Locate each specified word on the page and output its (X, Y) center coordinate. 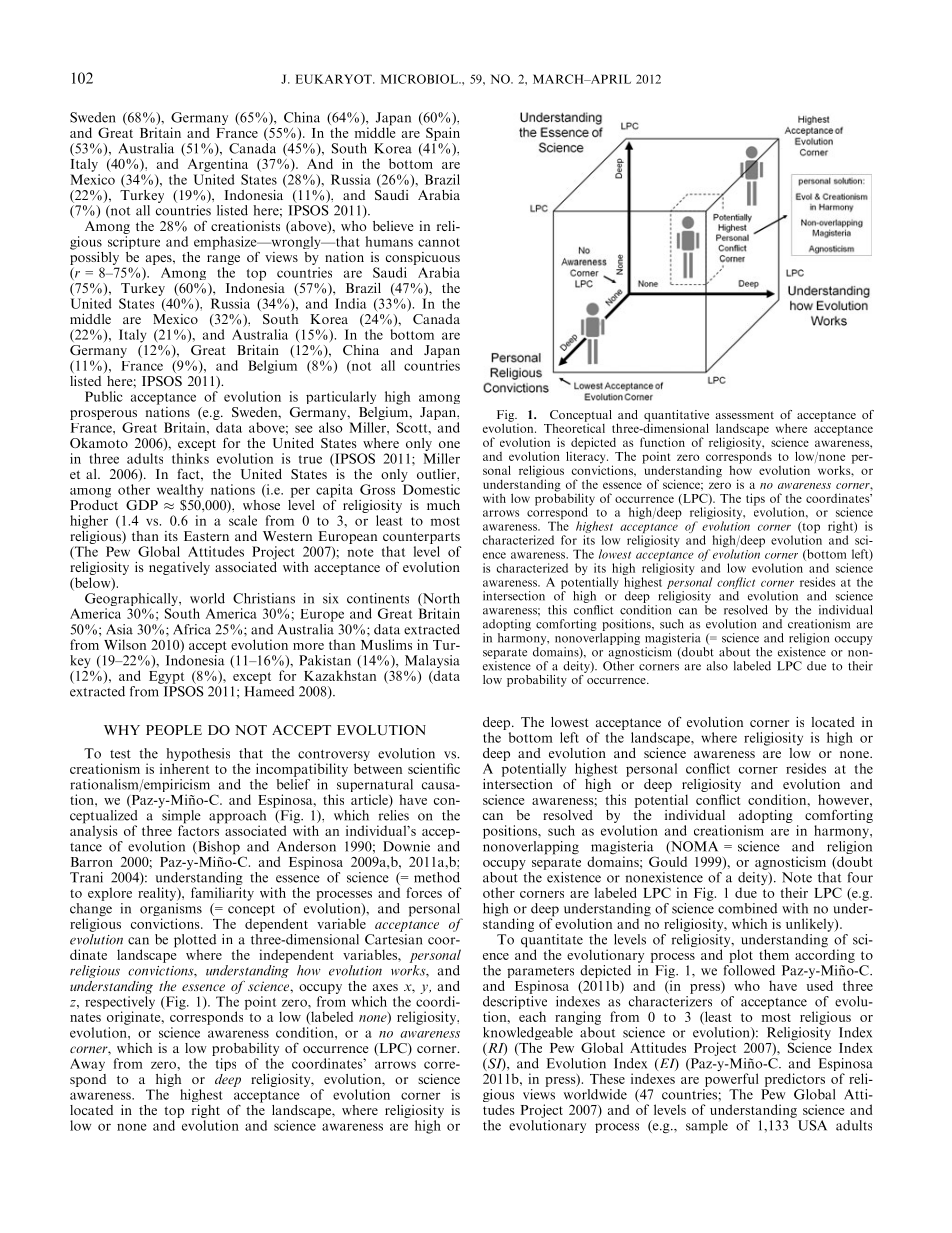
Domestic (431, 489)
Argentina (218, 165)
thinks (190, 458)
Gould (668, 861)
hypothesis (198, 756)
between (378, 768)
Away (87, 1064)
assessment (744, 415)
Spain (443, 134)
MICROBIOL (420, 79)
